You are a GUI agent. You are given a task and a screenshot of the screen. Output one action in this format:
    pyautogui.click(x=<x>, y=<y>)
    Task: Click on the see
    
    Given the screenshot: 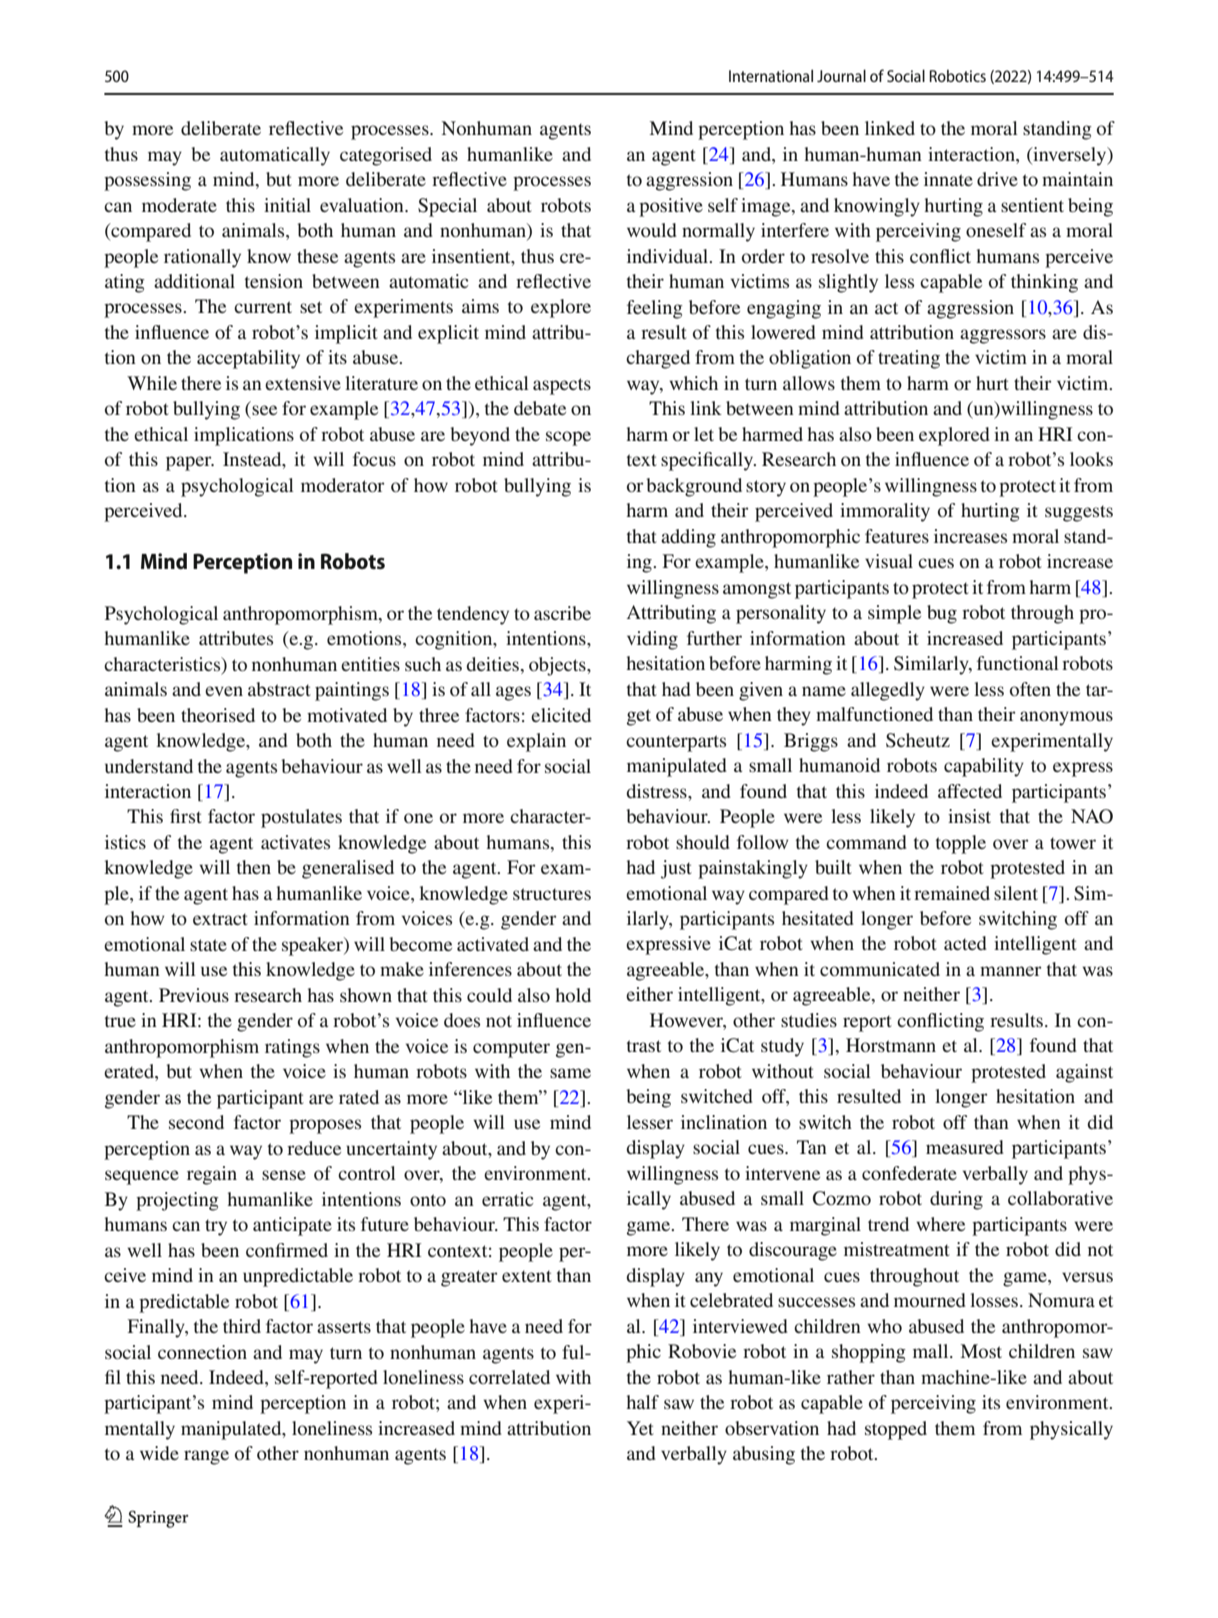 What is the action you would take?
    pyautogui.click(x=264, y=410)
